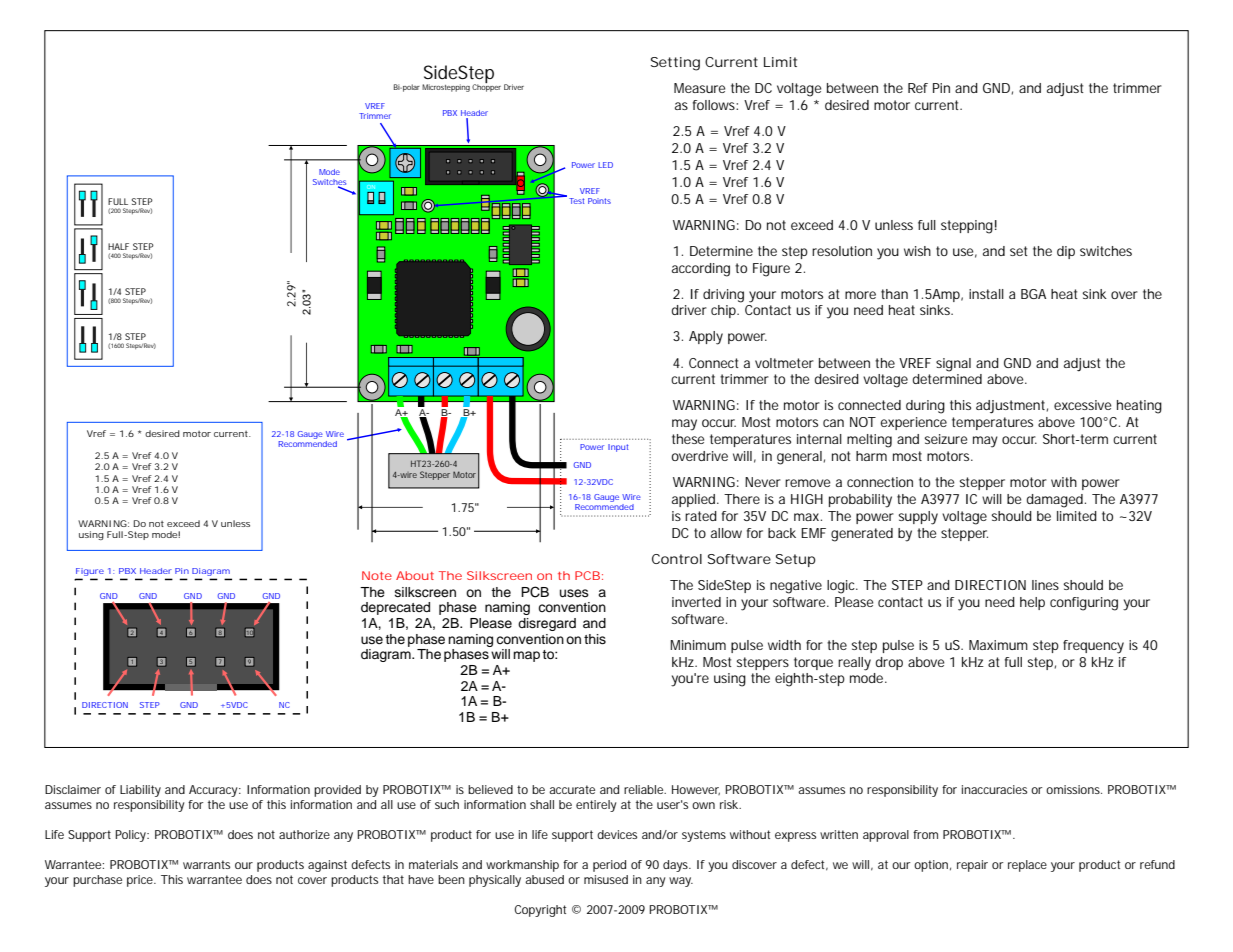 The width and height of the page is (1233, 952). I want to click on Measure, so click(700, 88).
